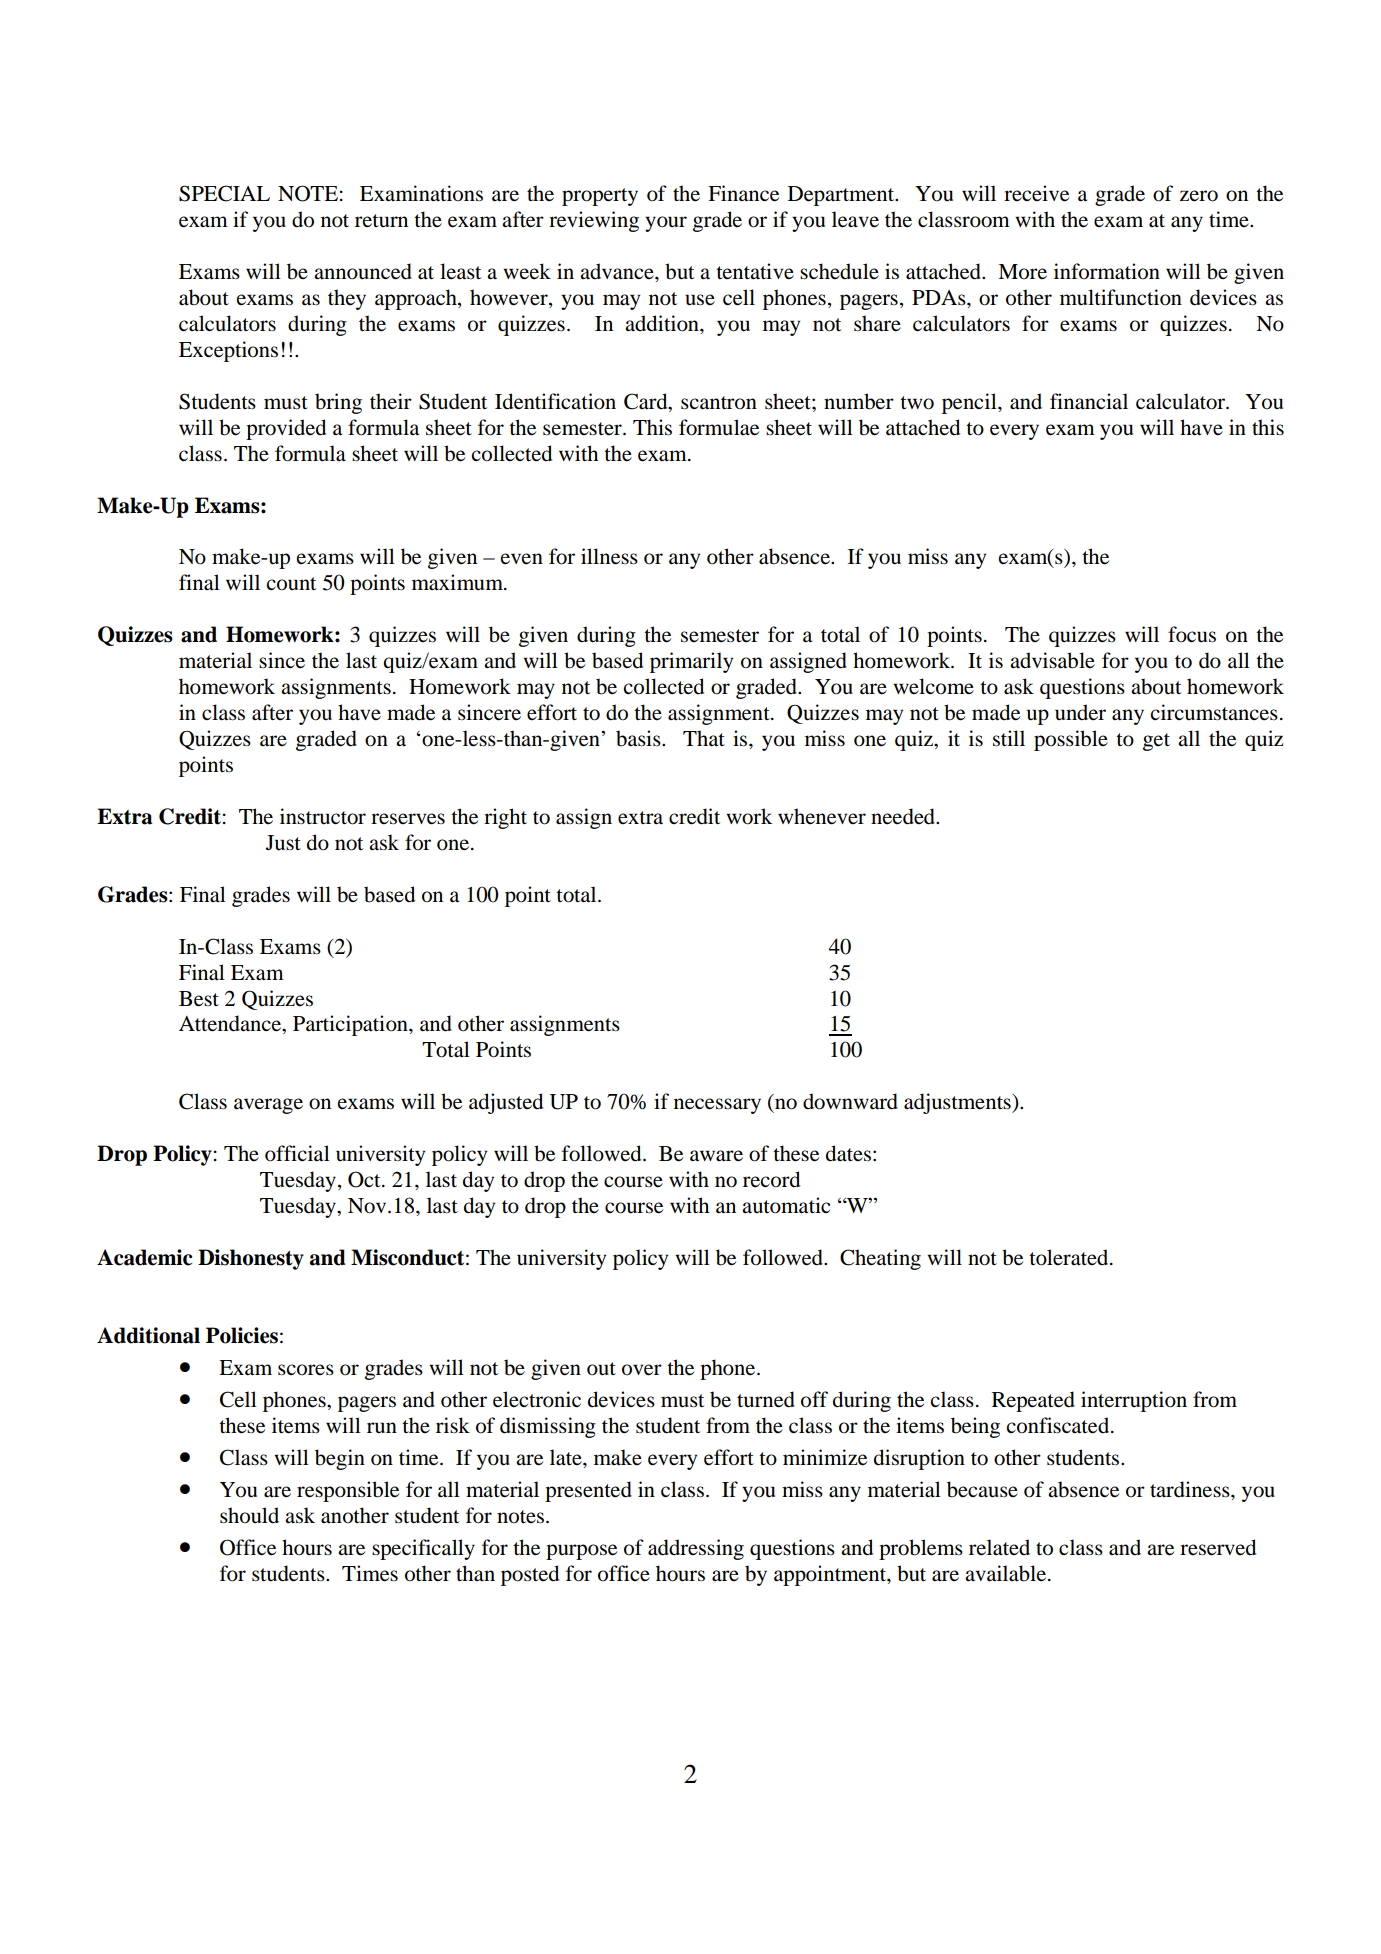  What do you see at coordinates (716, 1156) in the screenshot?
I see `aware` at bounding box center [716, 1156].
